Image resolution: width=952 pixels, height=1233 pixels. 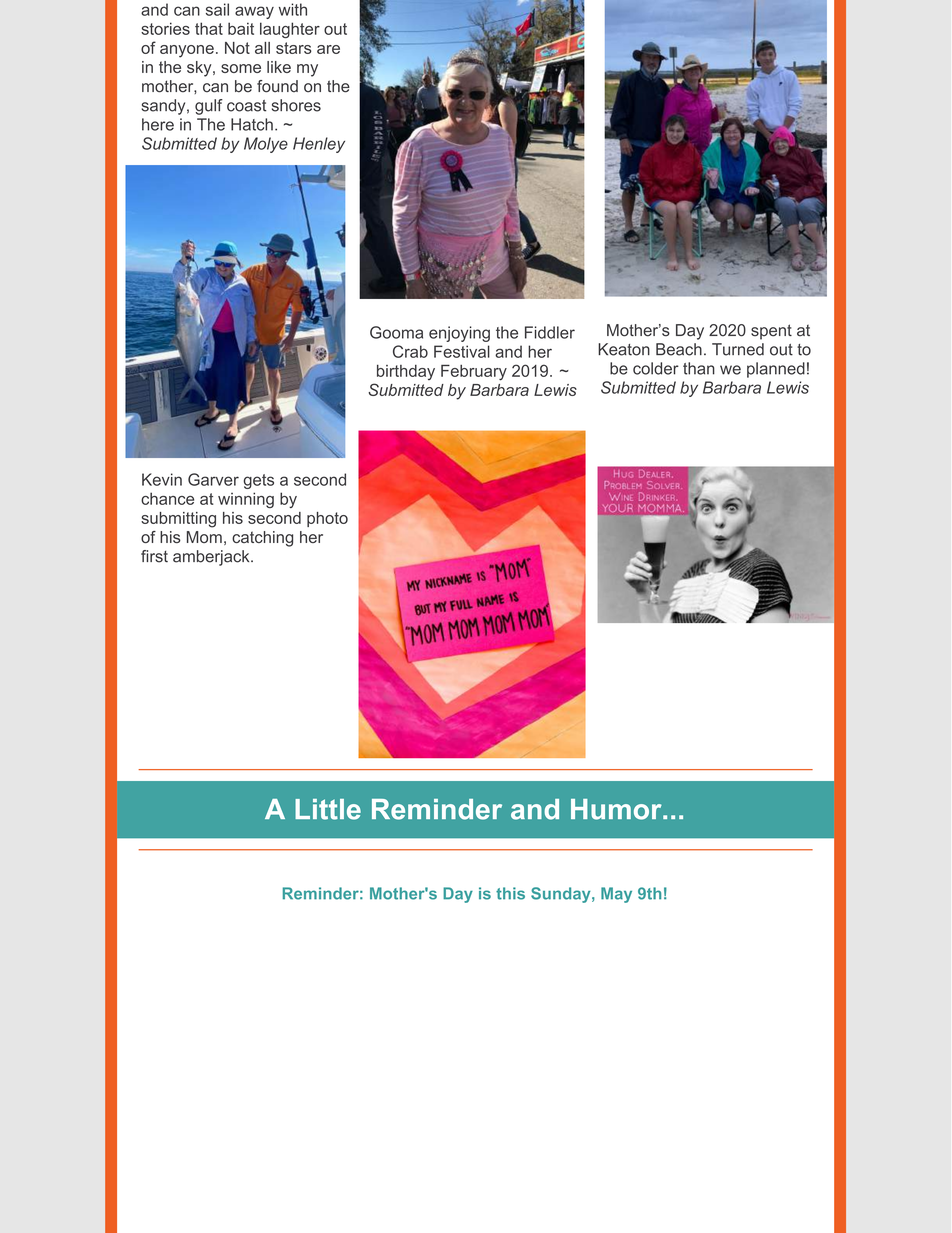 I want to click on than, so click(x=699, y=368).
